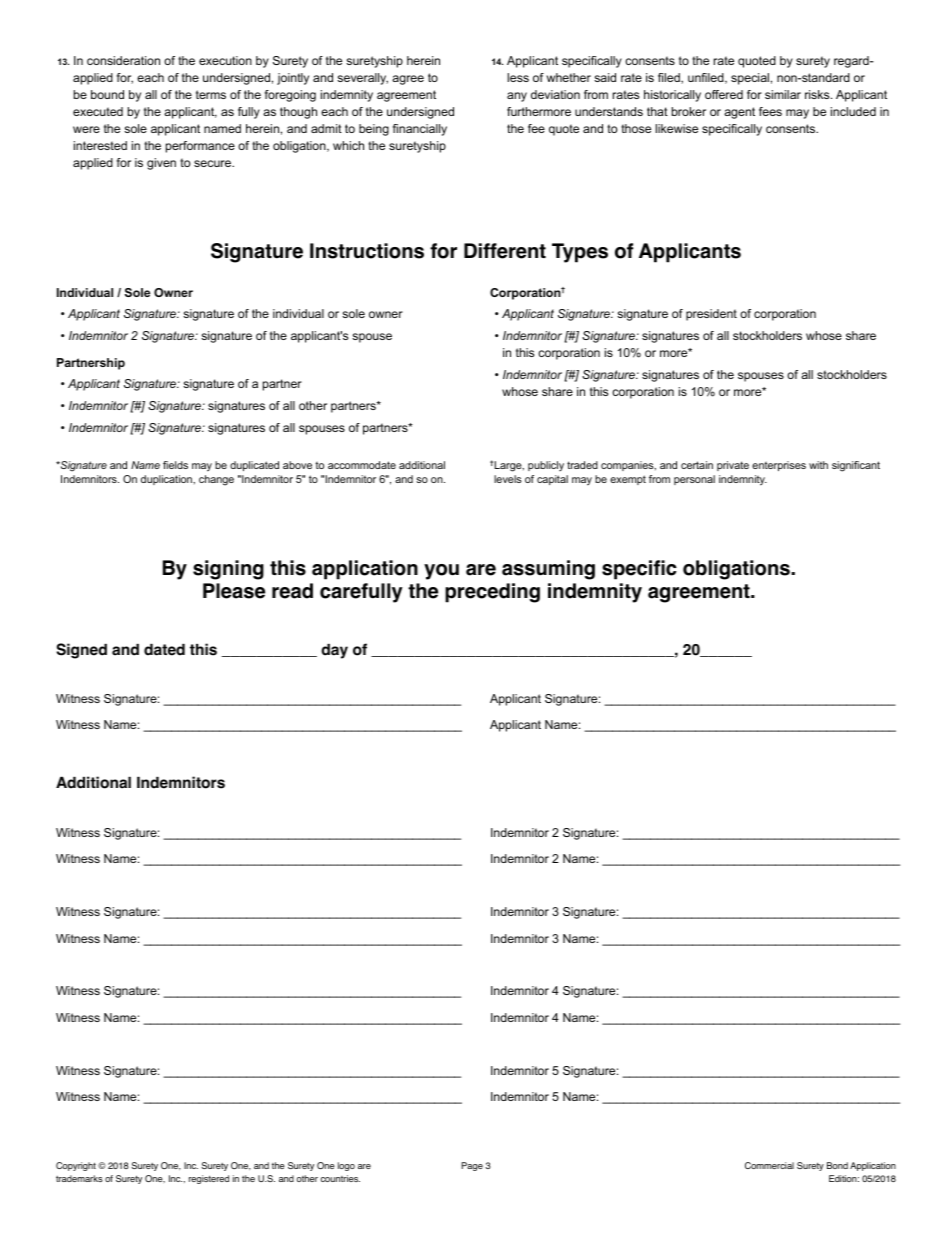 This screenshot has width=952, height=1233. I want to click on day, so click(334, 651).
